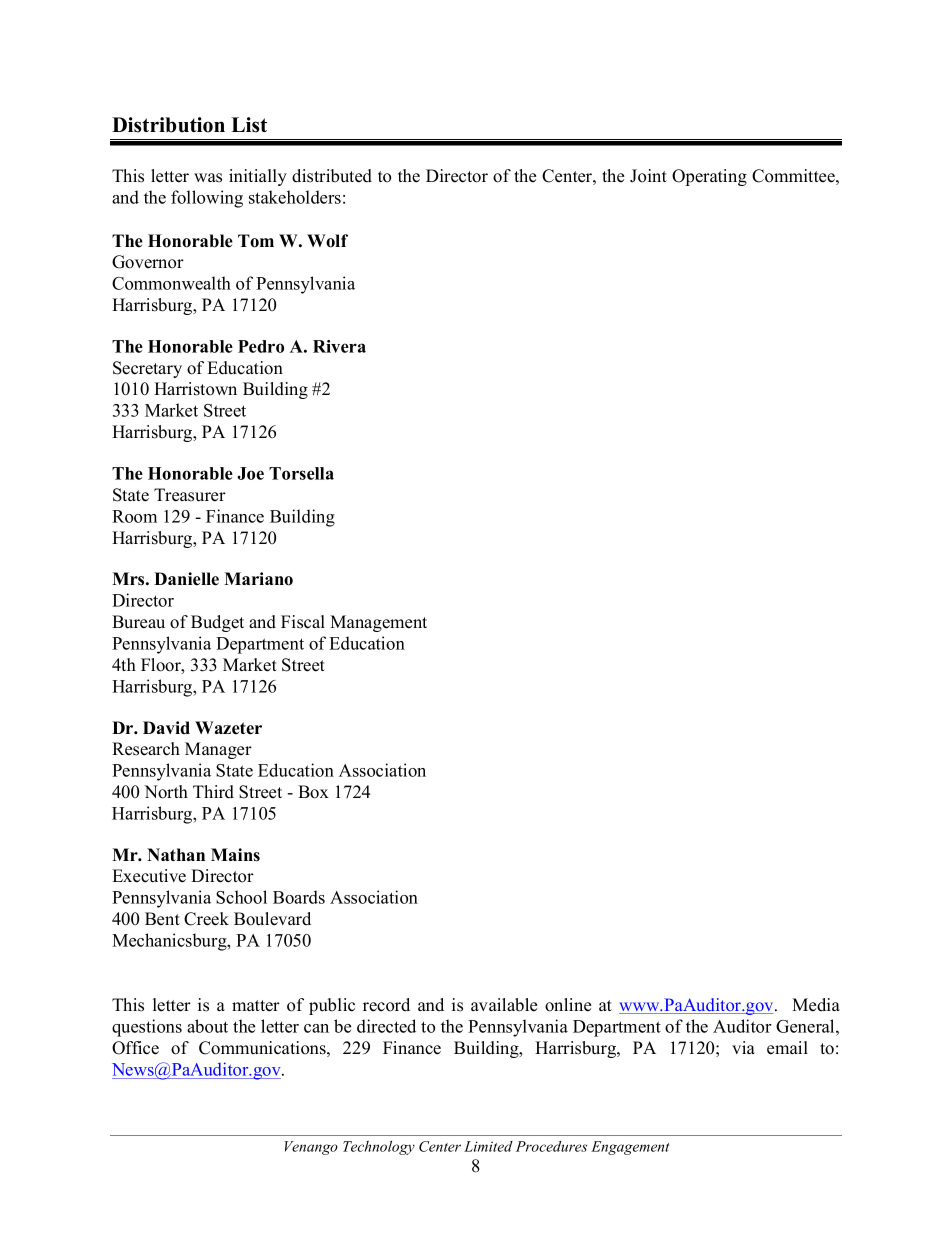 Image resolution: width=952 pixels, height=1233 pixels. Describe the element at coordinates (313, 792) in the screenshot. I see `Box` at that location.
